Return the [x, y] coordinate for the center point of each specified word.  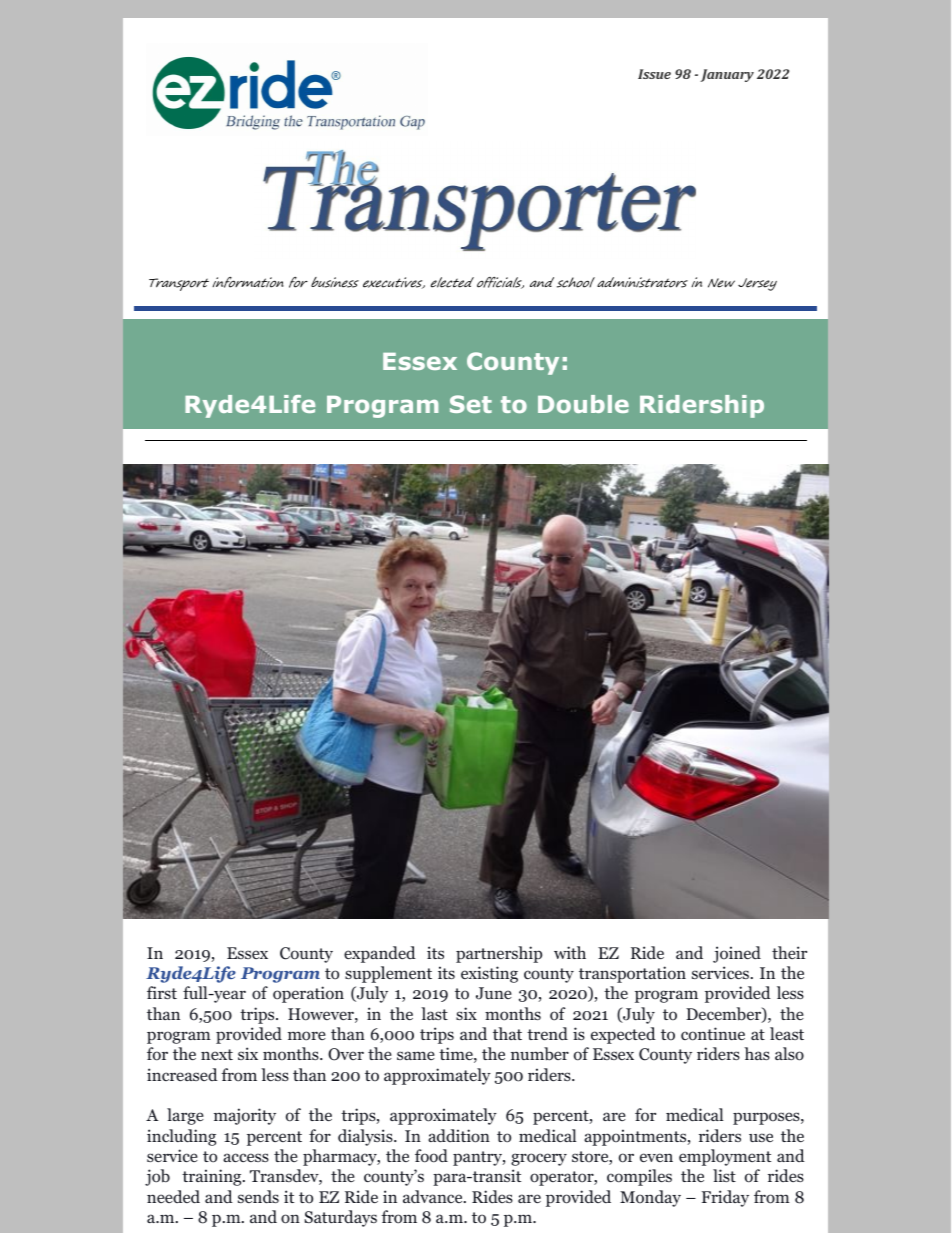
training [213, 1177]
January [727, 75]
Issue [654, 74]
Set [471, 404]
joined [737, 954]
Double [583, 404]
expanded [380, 954]
